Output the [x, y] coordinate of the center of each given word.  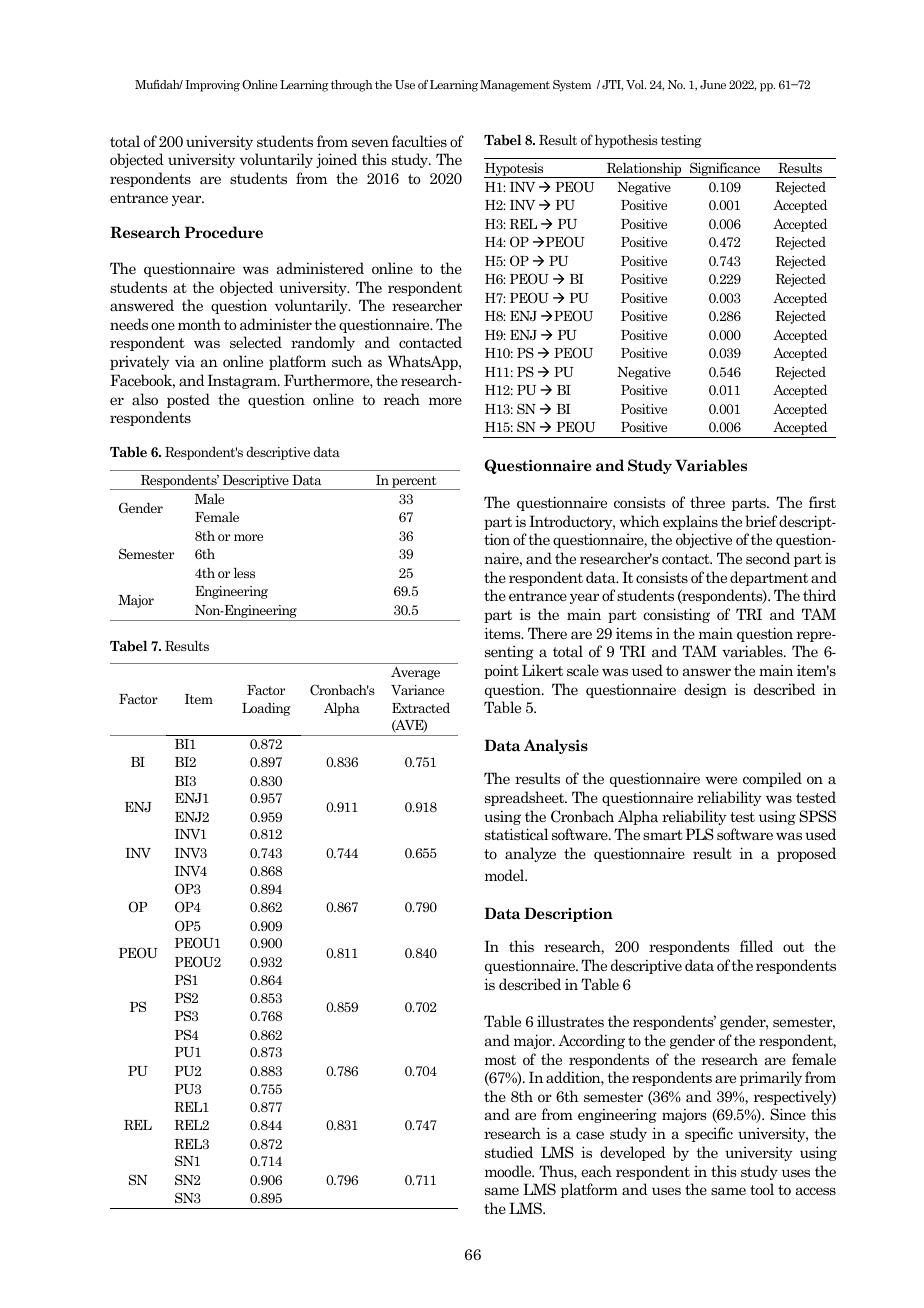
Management [515, 86]
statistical [516, 834]
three [707, 502]
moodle [509, 1171]
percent [414, 483]
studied [509, 1152]
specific [709, 1134]
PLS [699, 834]
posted [188, 400]
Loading [266, 709]
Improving [212, 86]
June [713, 84]
